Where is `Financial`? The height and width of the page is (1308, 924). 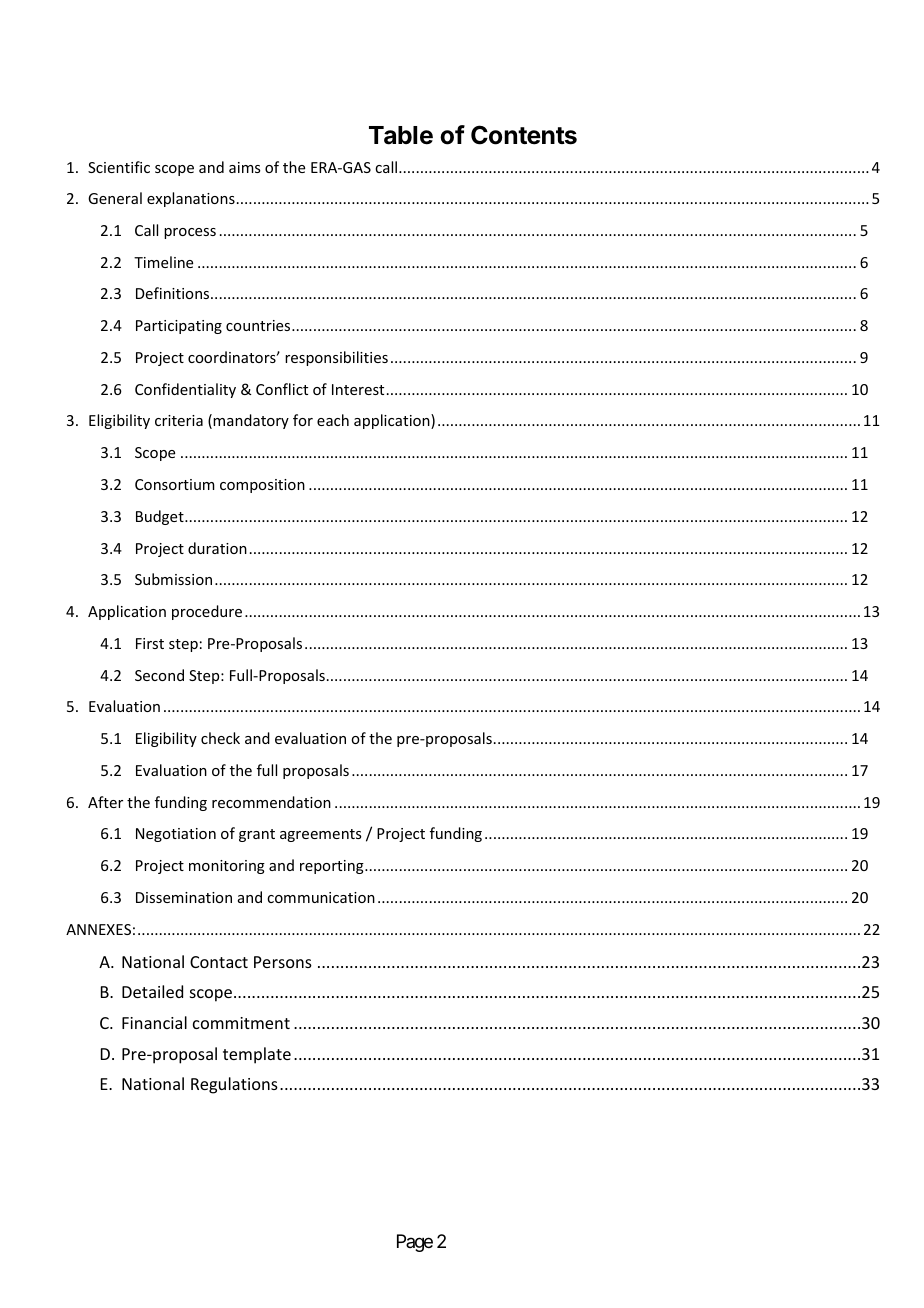 Financial is located at coordinates (154, 1022).
